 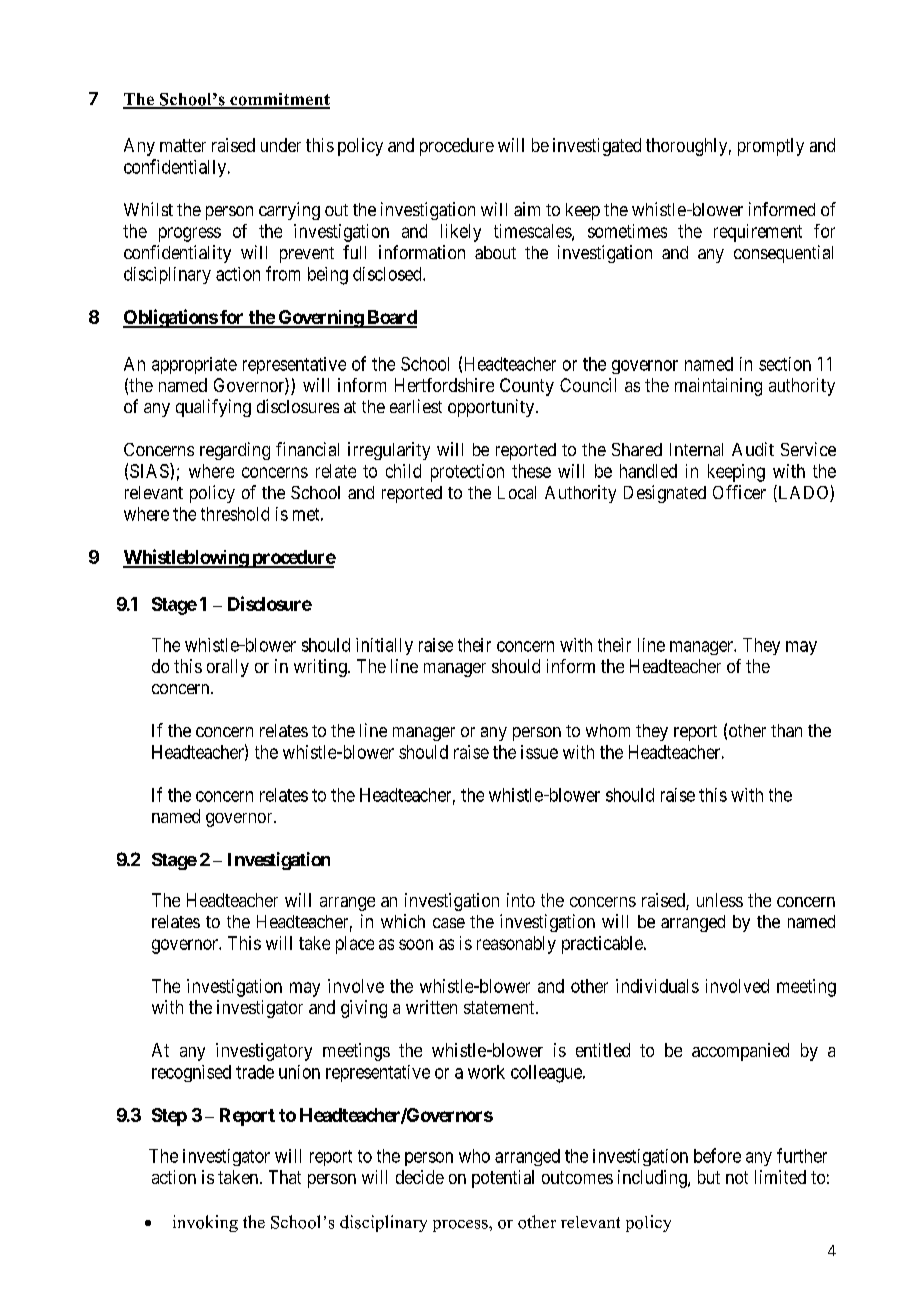 What do you see at coordinates (205, 1223) in the page?
I see `invoking` at bounding box center [205, 1223].
